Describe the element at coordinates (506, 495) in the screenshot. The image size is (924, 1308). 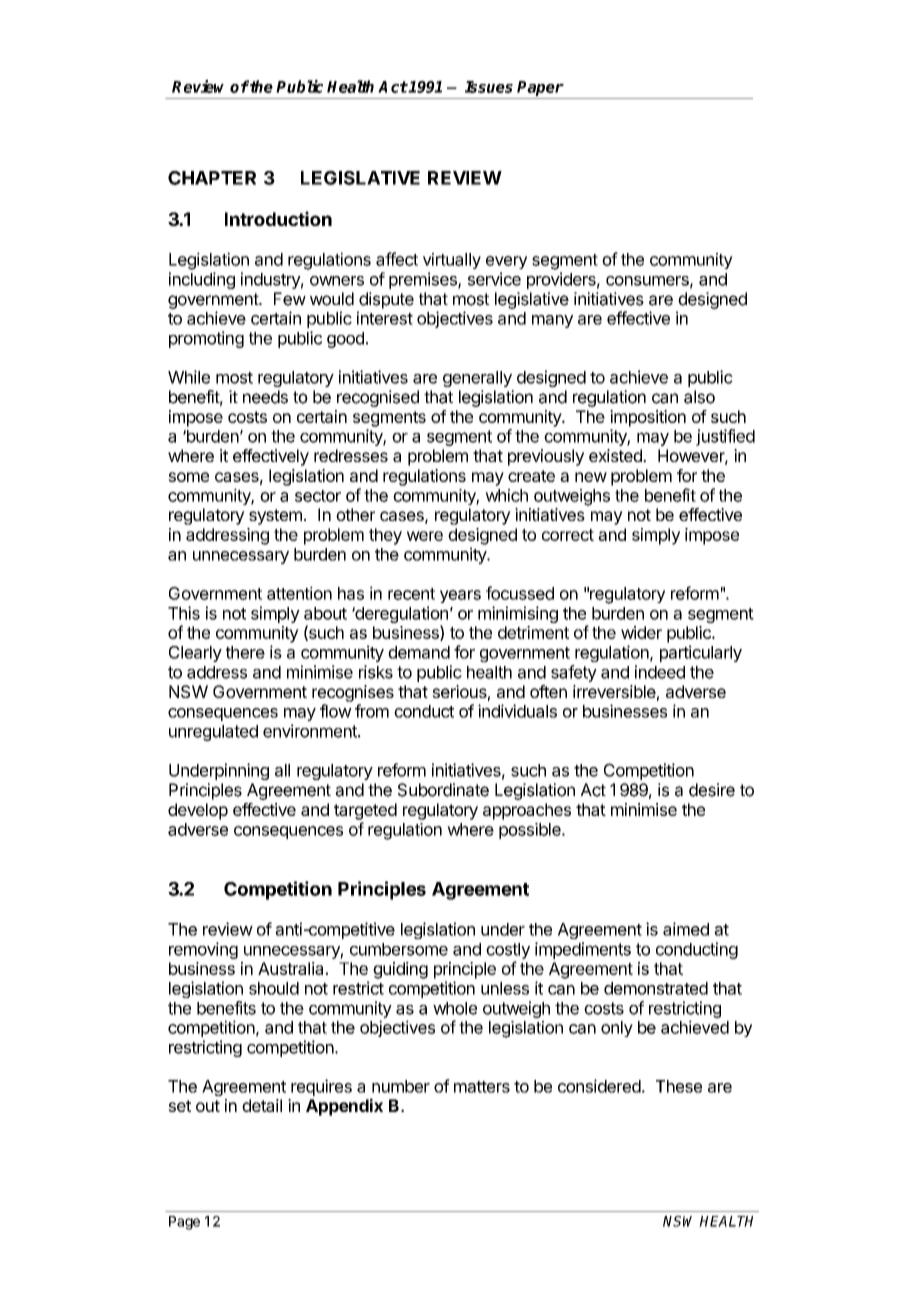
I see `which` at that location.
